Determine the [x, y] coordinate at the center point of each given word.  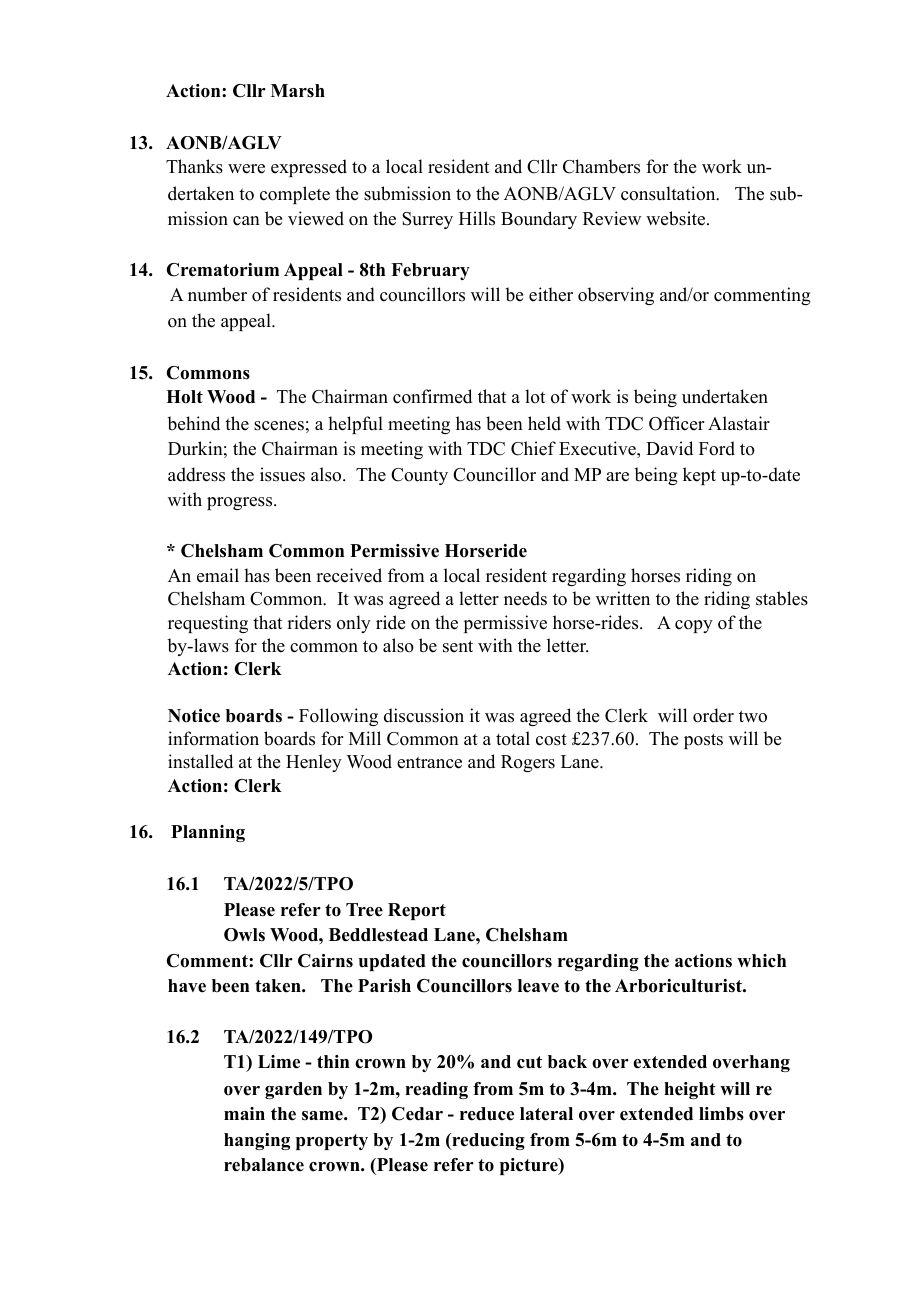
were [246, 169]
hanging [257, 1141]
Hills [477, 218]
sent [458, 646]
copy [694, 626]
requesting [208, 624]
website [677, 218]
